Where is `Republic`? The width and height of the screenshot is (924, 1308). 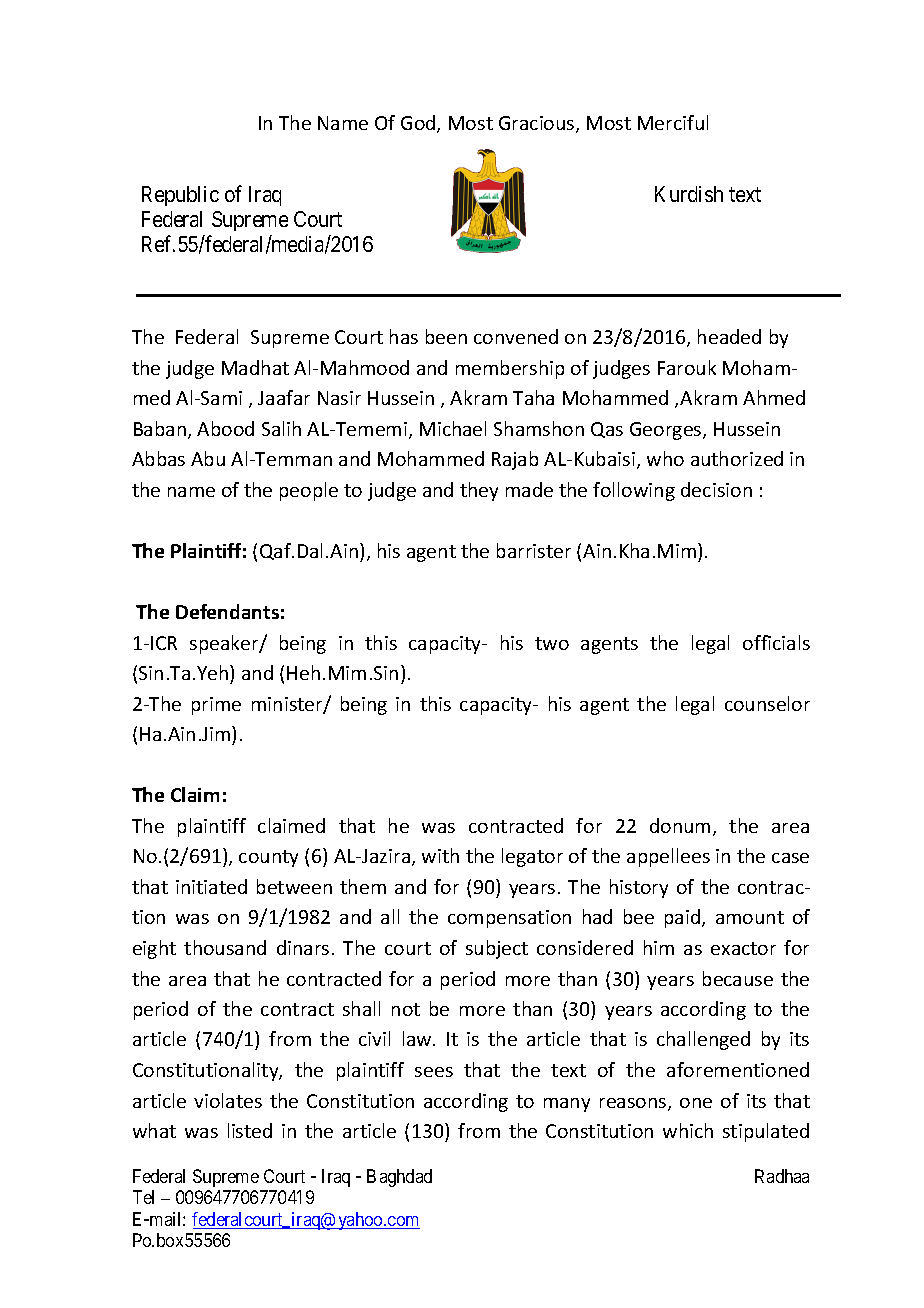 Republic is located at coordinates (180, 196).
